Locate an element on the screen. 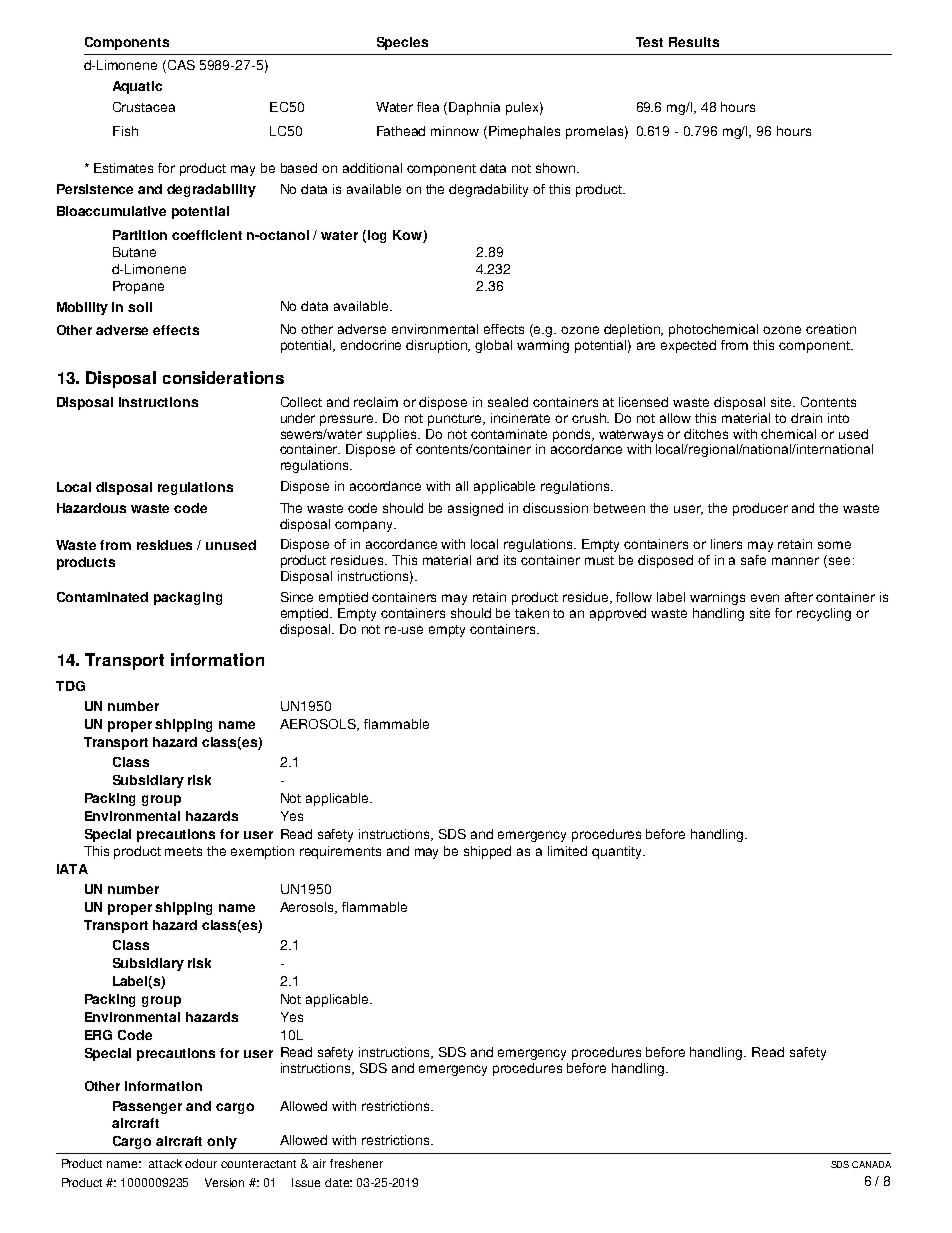  attack is located at coordinates (165, 1163).
